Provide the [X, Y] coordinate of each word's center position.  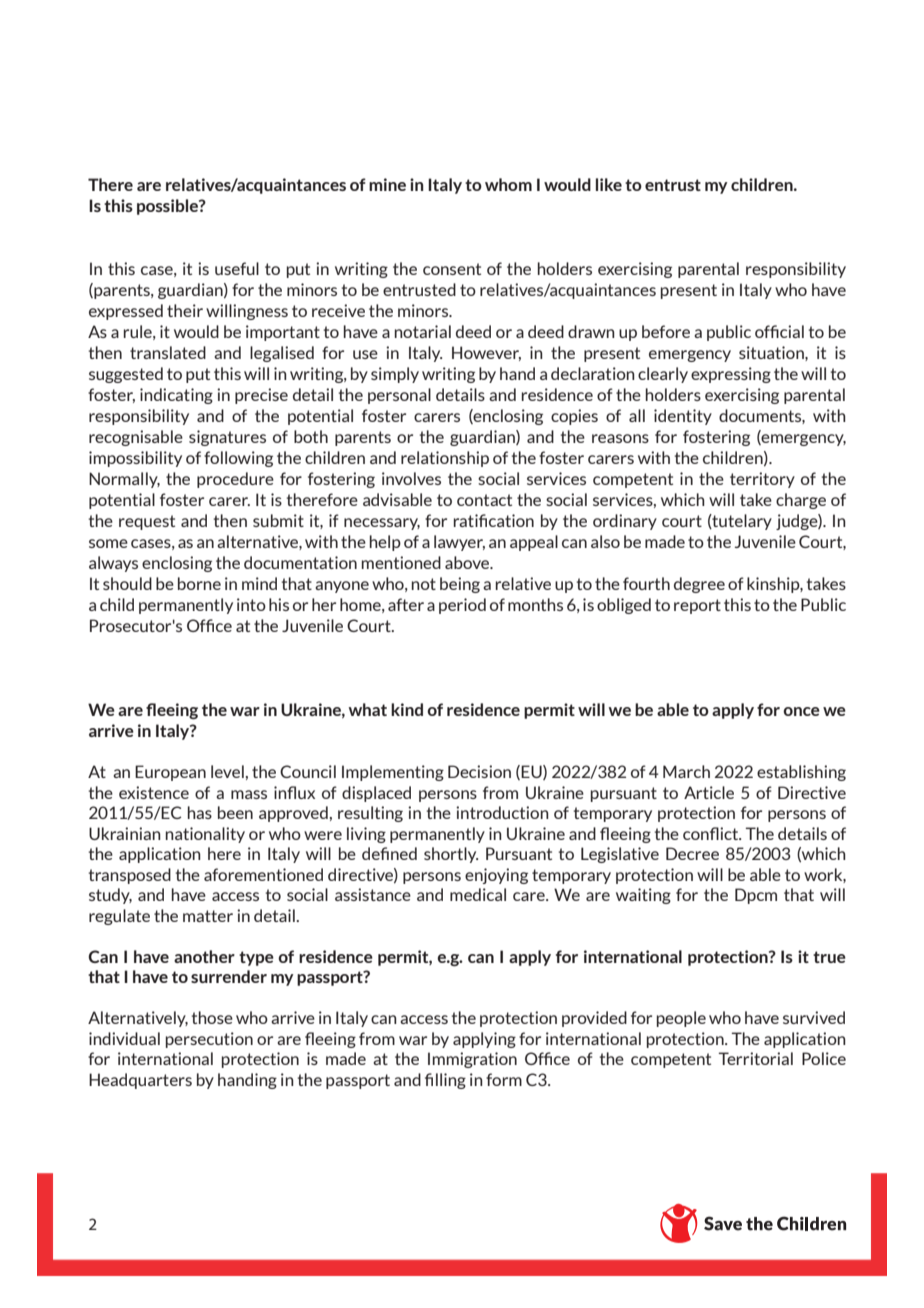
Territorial [755, 1058]
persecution [209, 1040]
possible [168, 207]
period [462, 606]
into [251, 604]
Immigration [472, 1060]
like [609, 184]
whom [508, 184]
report [697, 606]
